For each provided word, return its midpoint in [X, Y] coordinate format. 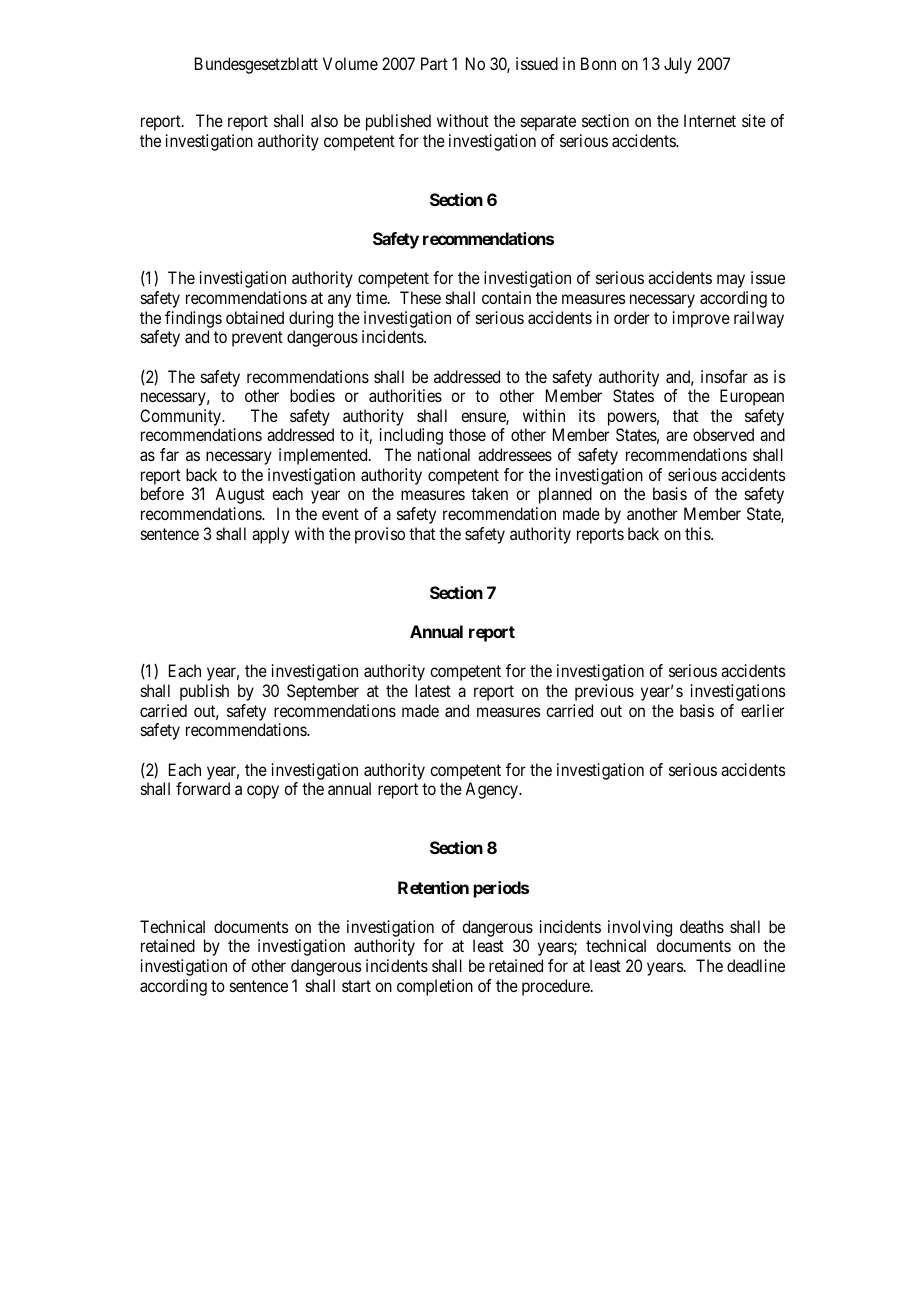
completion [435, 987]
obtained [255, 317]
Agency [492, 790]
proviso [380, 535]
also [324, 120]
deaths [702, 926]
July [678, 65]
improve [701, 319]
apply [270, 535]
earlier [762, 710]
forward [203, 788]
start [356, 986]
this [698, 533]
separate [548, 123]
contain [506, 297]
